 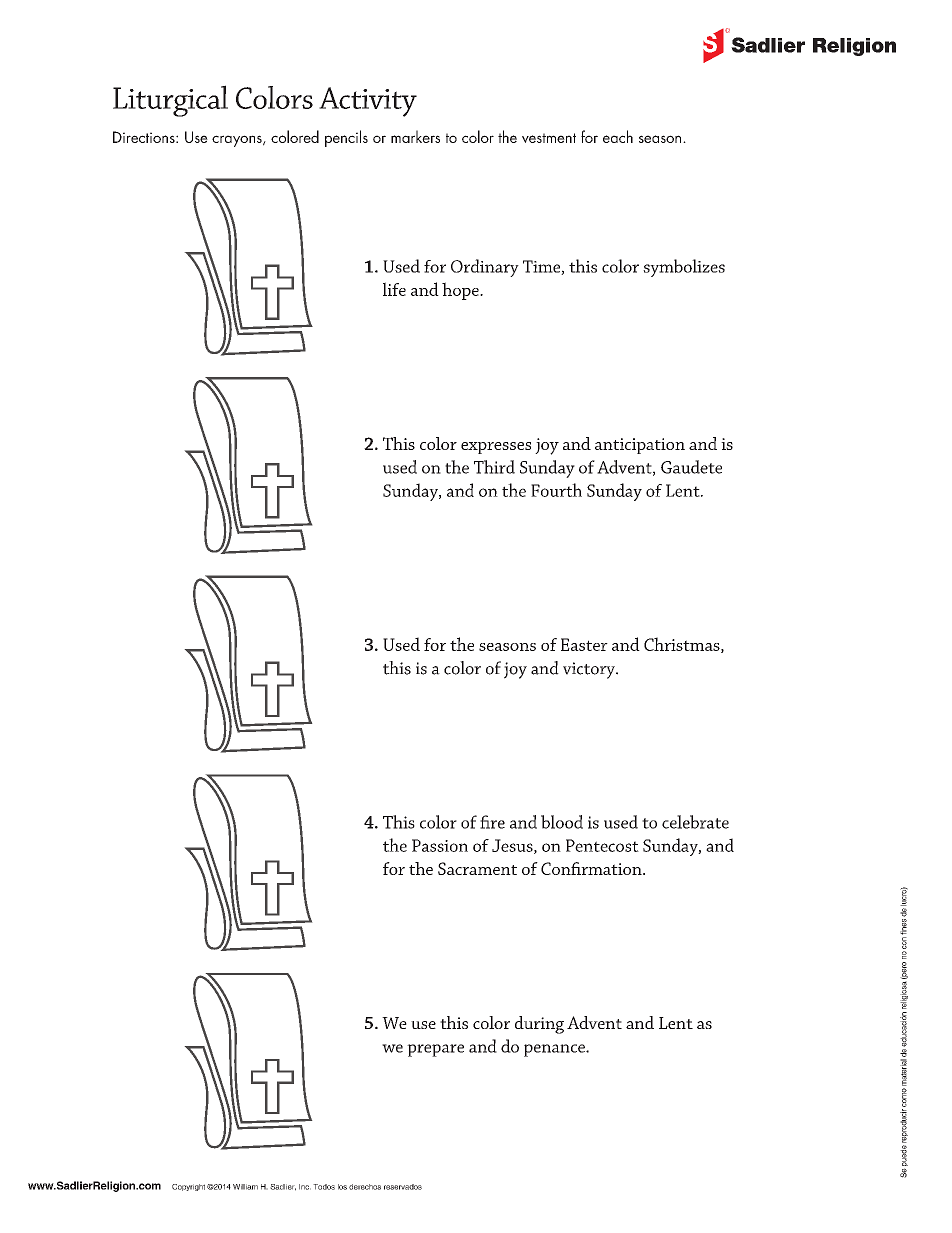 I want to click on anticipation, so click(x=640, y=446).
